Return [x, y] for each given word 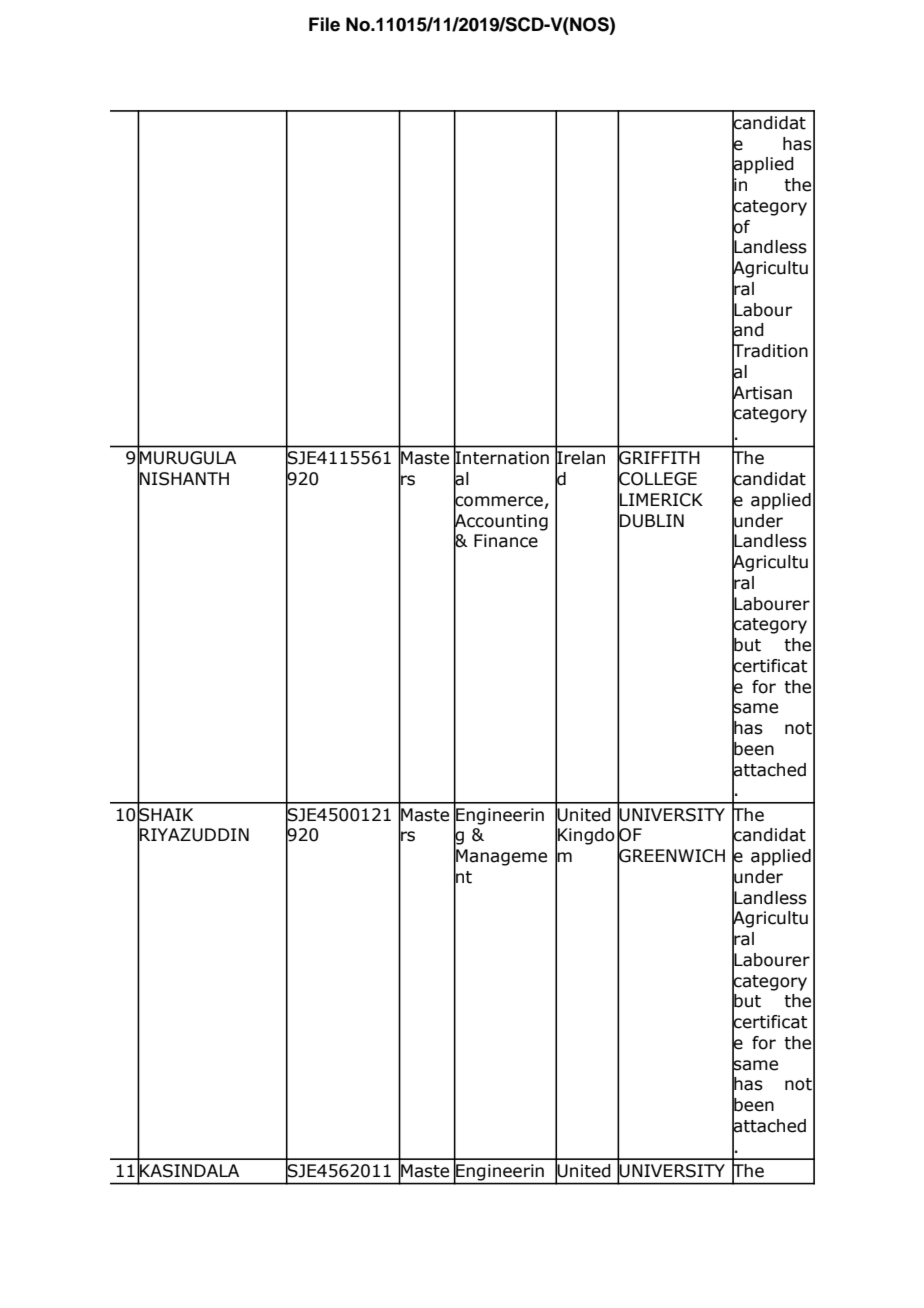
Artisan [762, 392]
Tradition [770, 351]
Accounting [501, 522]
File [324, 24]
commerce [498, 501]
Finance [506, 541]
